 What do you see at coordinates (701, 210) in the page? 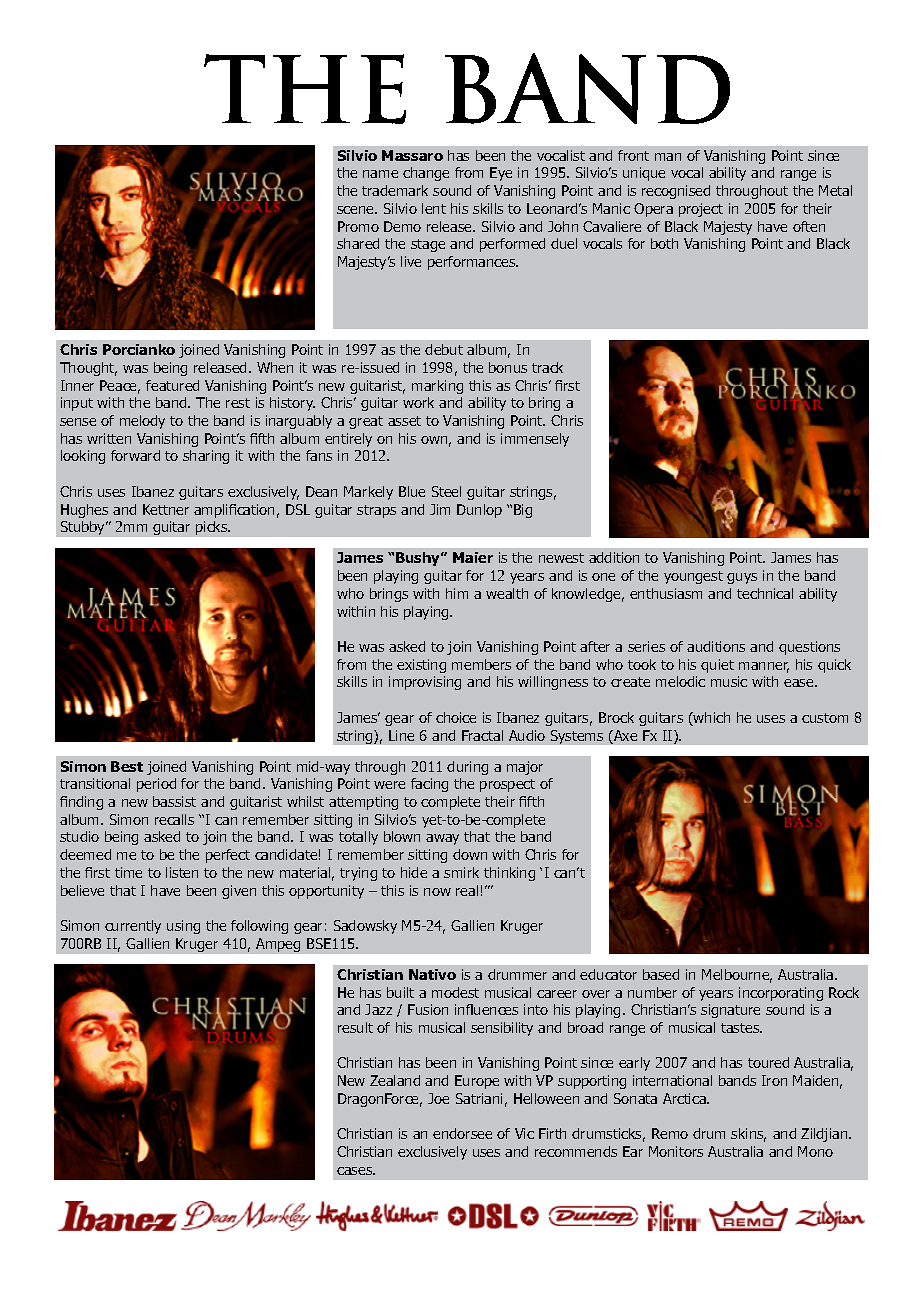
I see `project` at bounding box center [701, 210].
